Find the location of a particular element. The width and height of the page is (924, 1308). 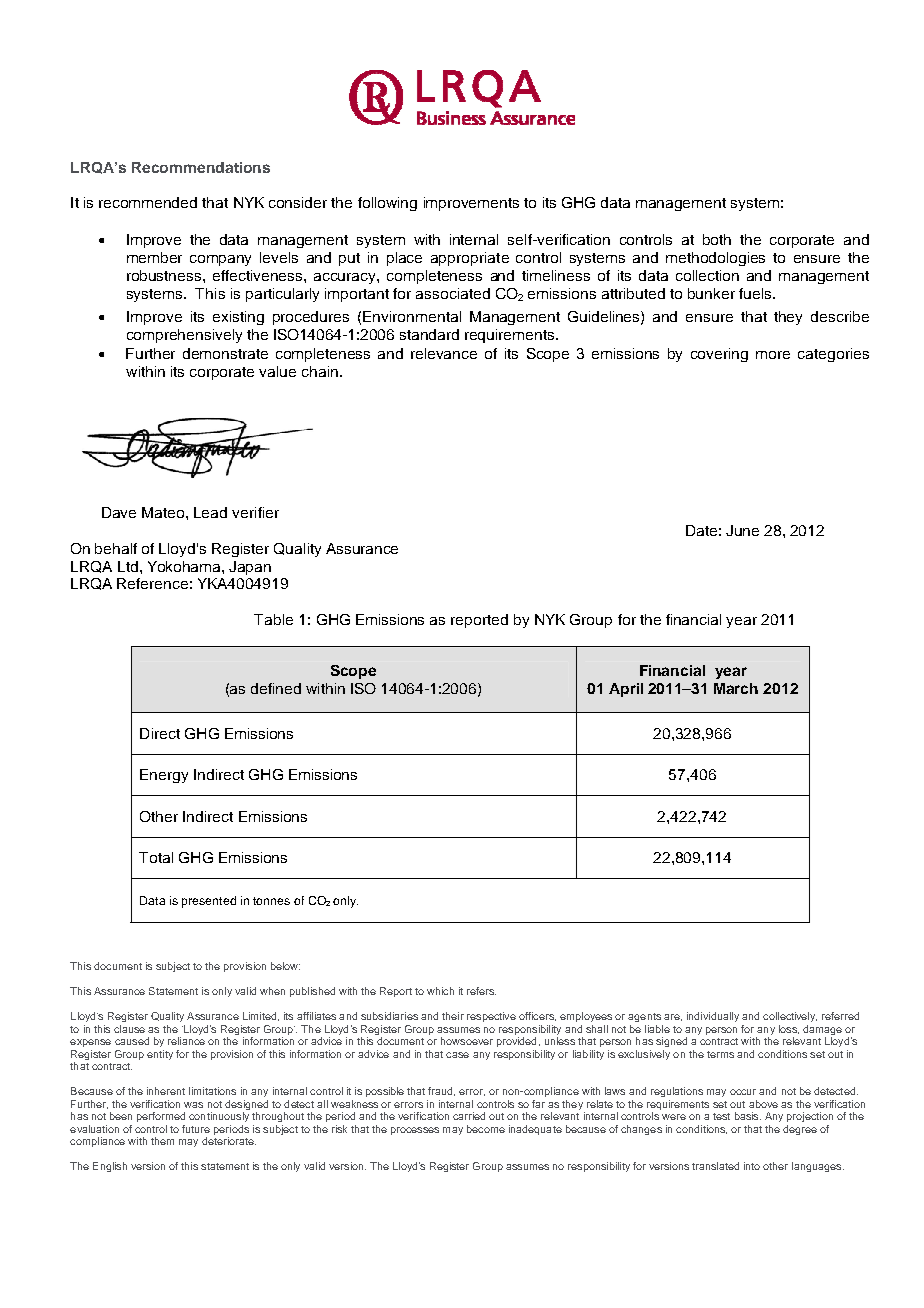

recommended is located at coordinates (148, 202).
